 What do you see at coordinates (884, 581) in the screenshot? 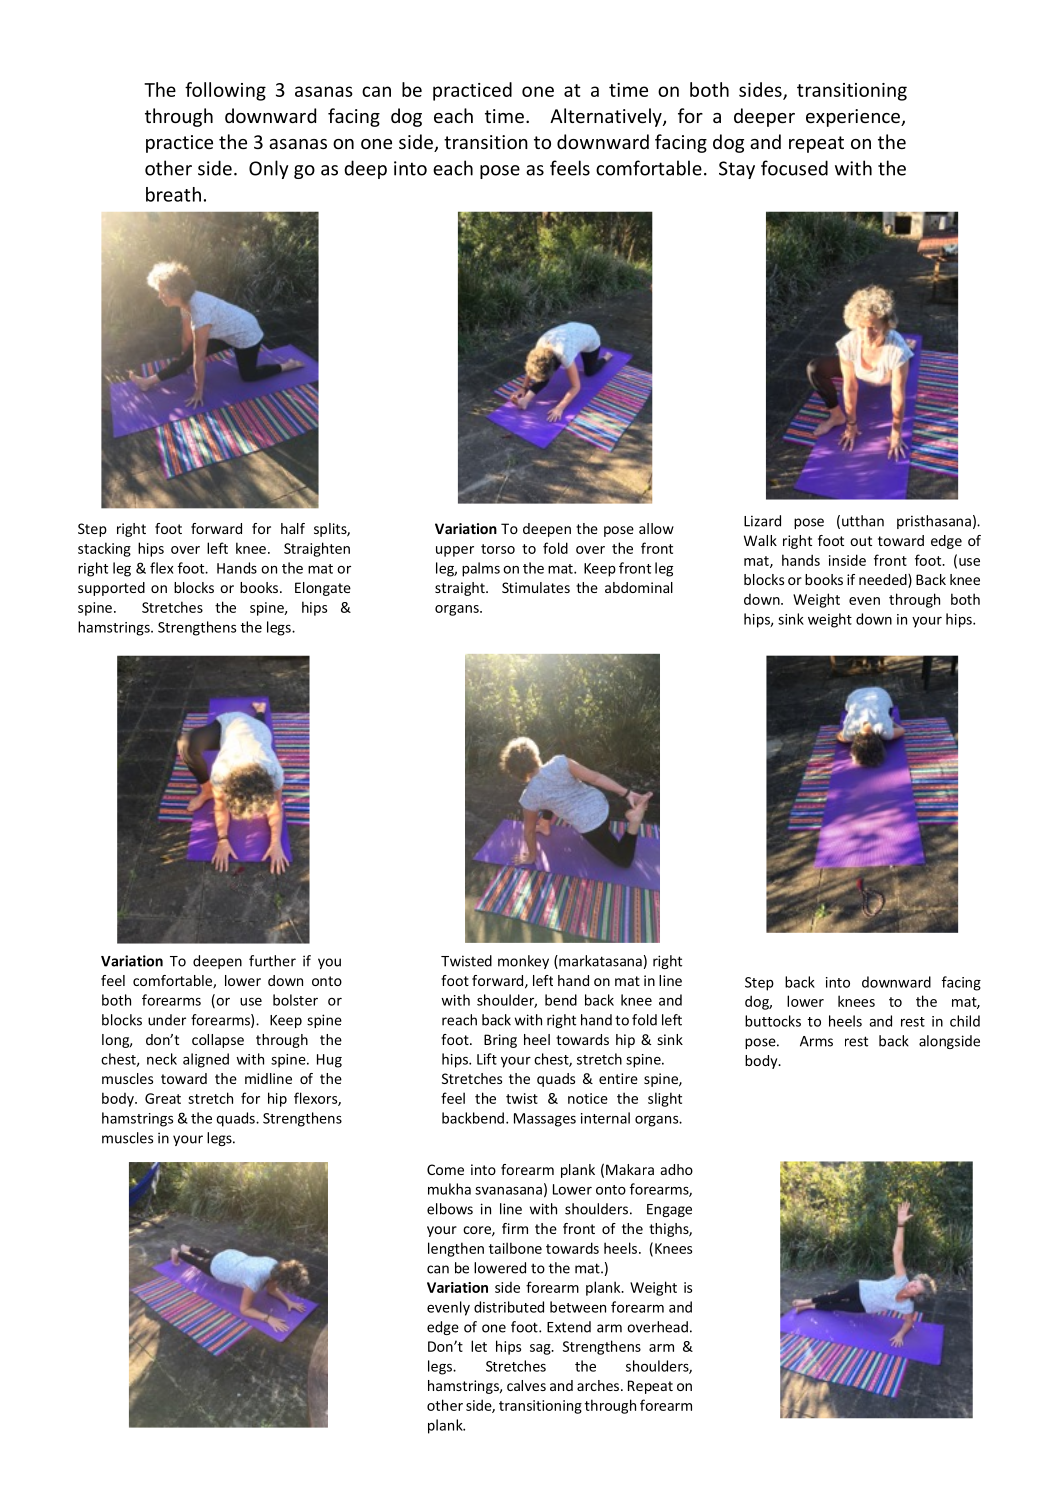
I see `needed` at bounding box center [884, 581].
